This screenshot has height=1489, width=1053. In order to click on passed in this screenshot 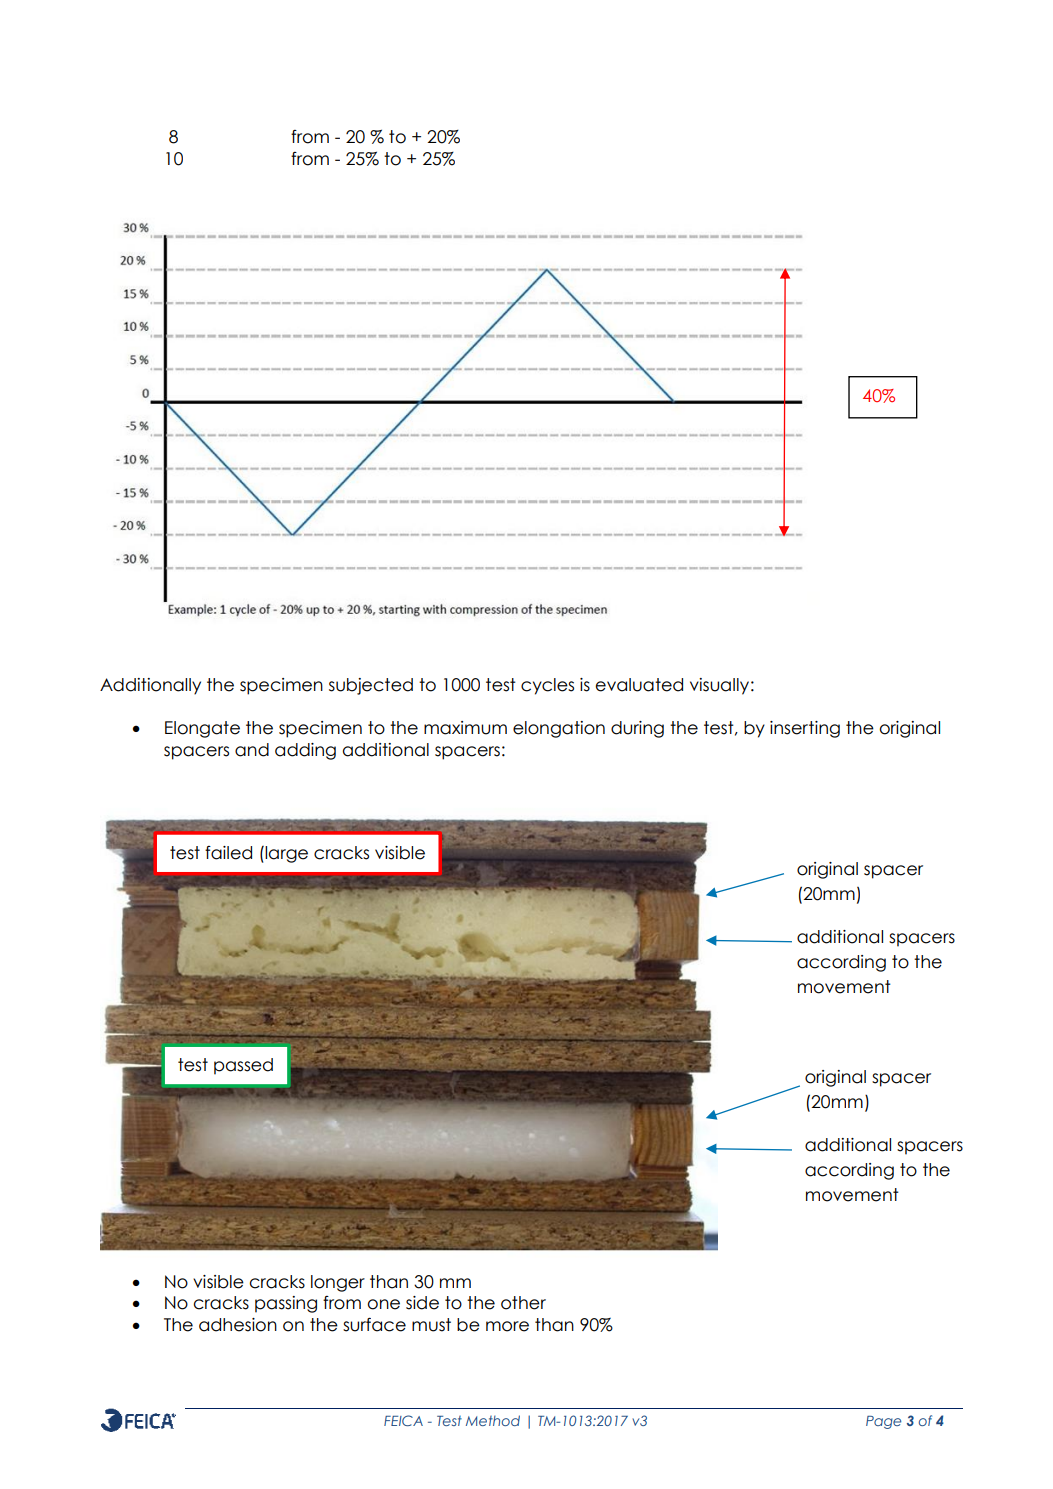, I will do `click(243, 1066)`.
